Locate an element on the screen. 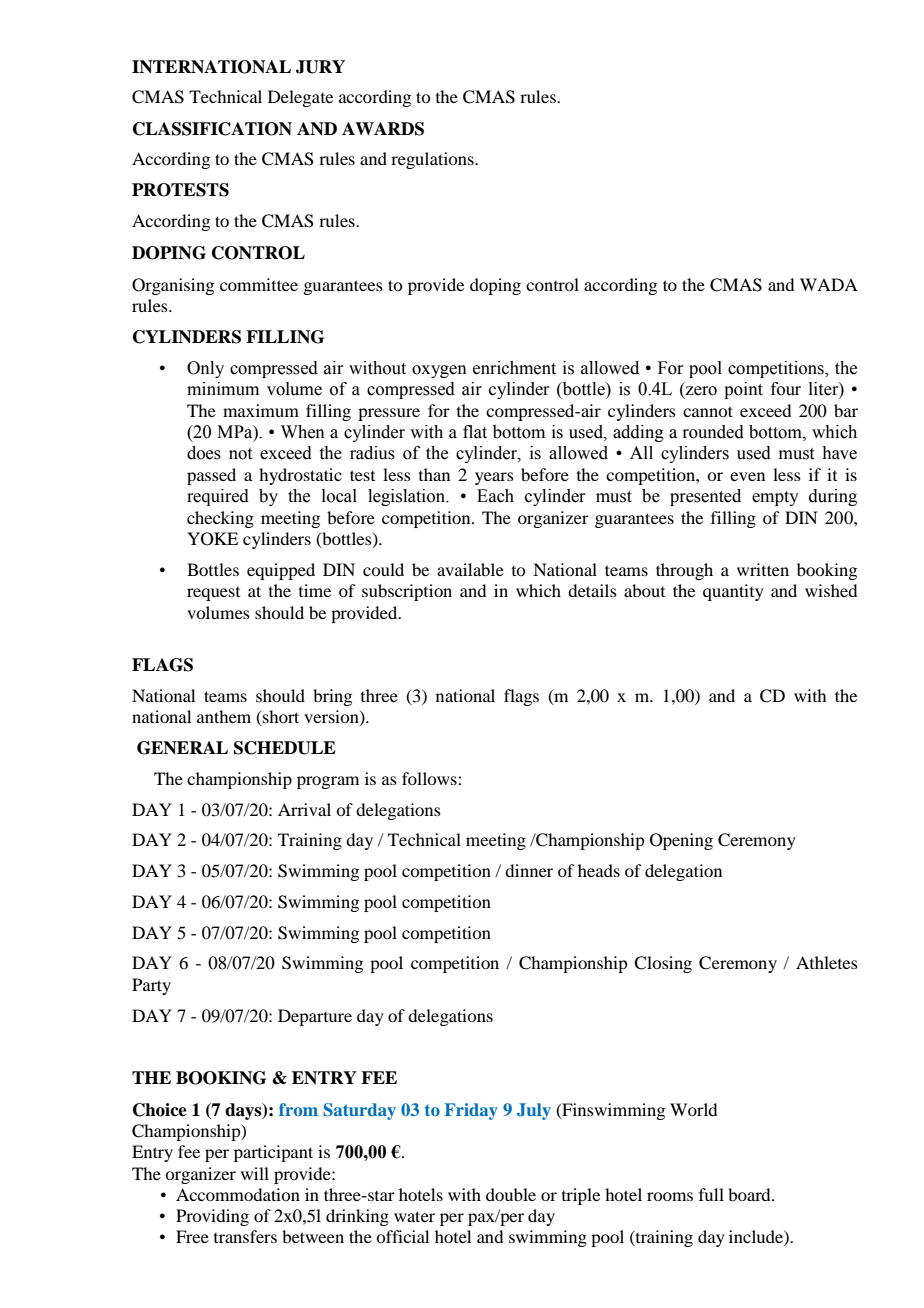  dinner is located at coordinates (529, 870).
